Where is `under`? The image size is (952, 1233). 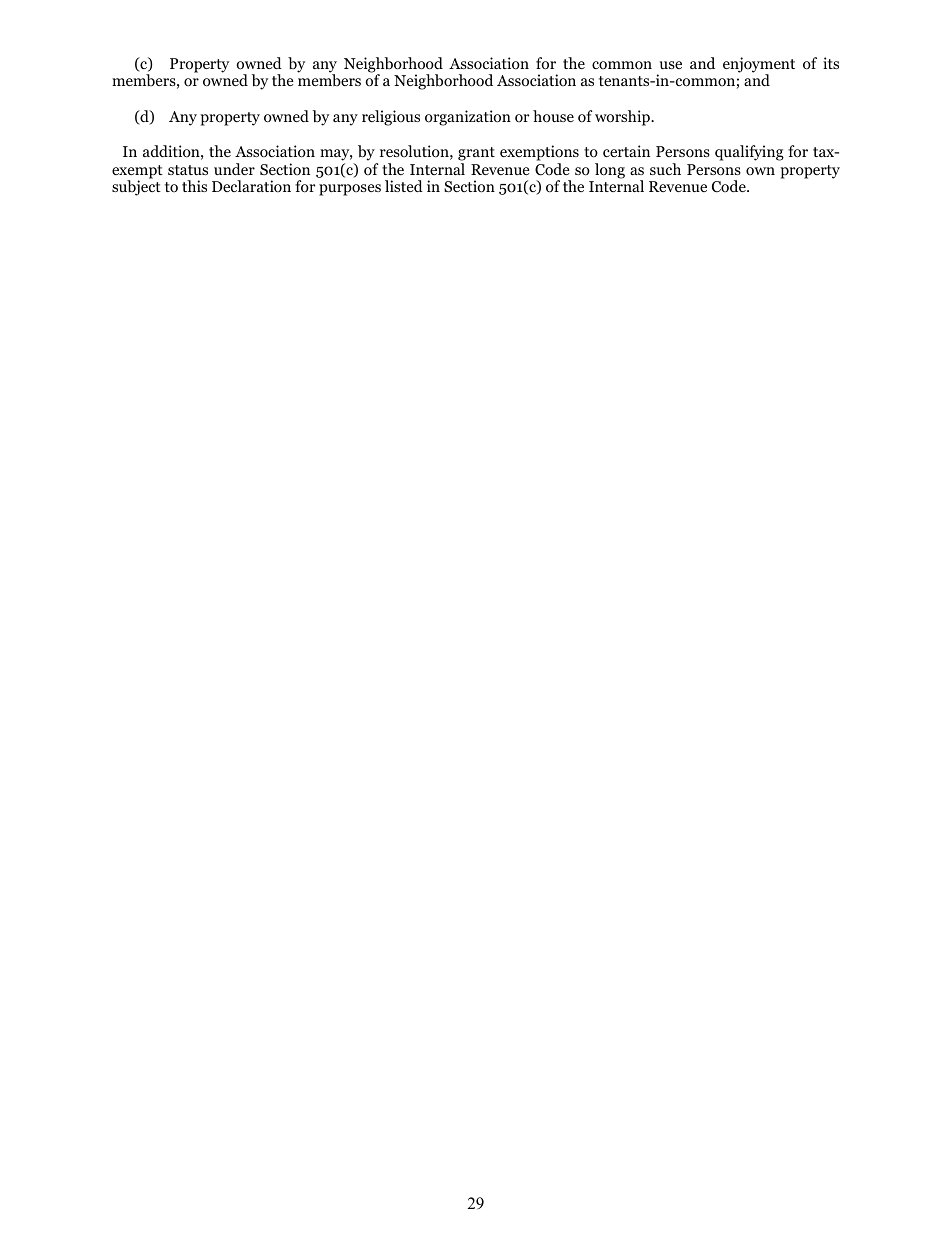
under is located at coordinates (234, 169).
